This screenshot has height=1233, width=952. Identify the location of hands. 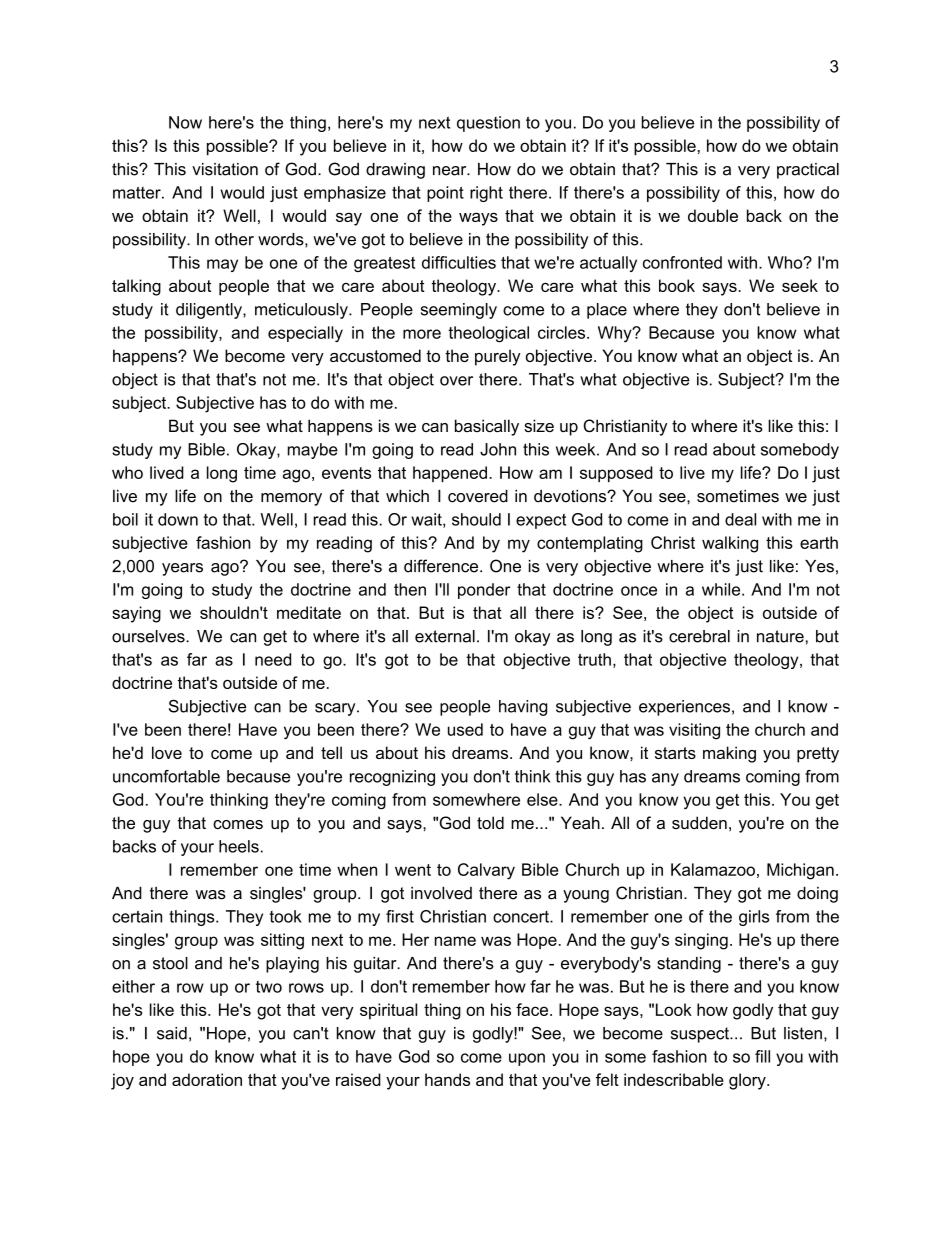
(447, 1079).
